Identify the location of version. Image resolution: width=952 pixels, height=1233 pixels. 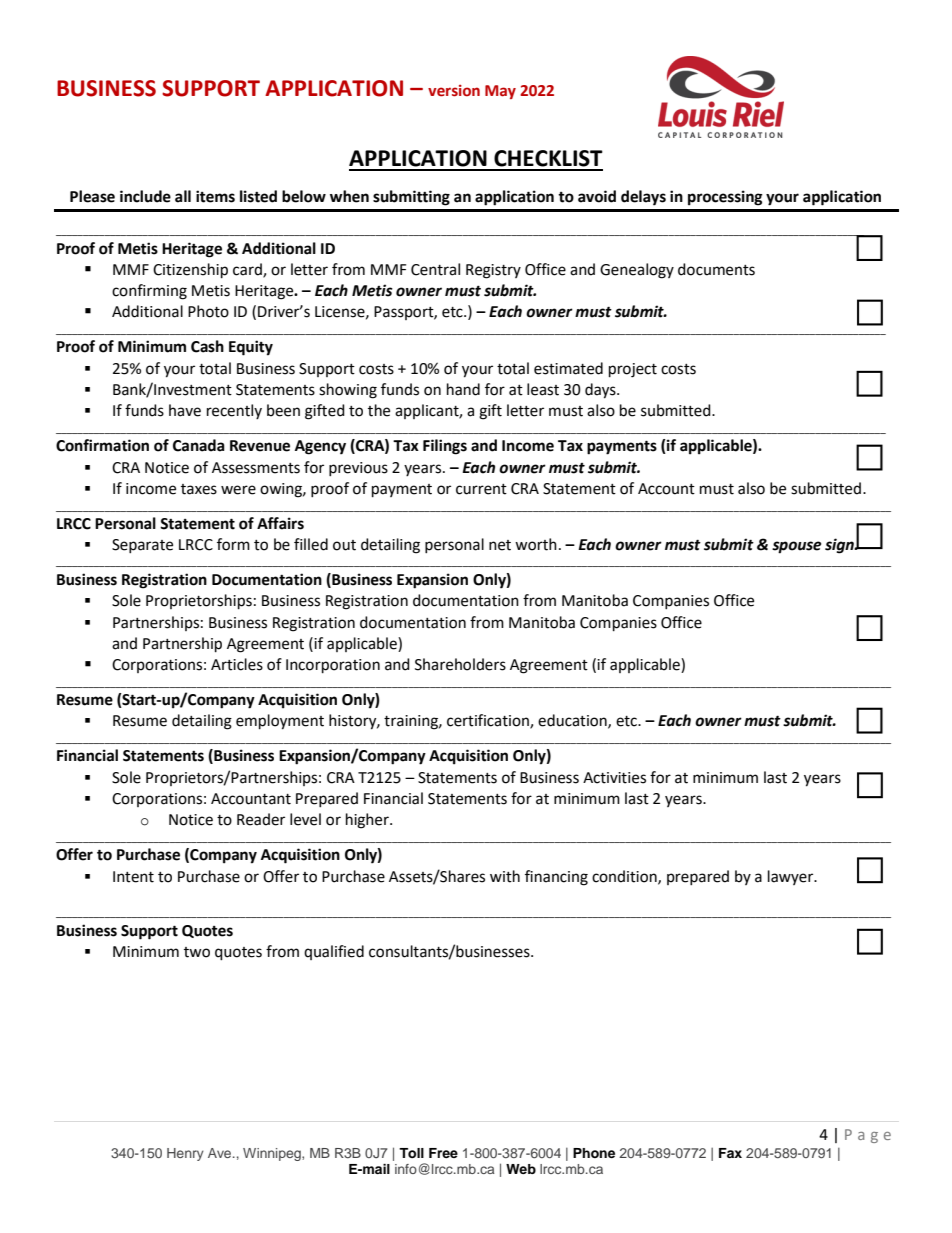
(454, 91).
